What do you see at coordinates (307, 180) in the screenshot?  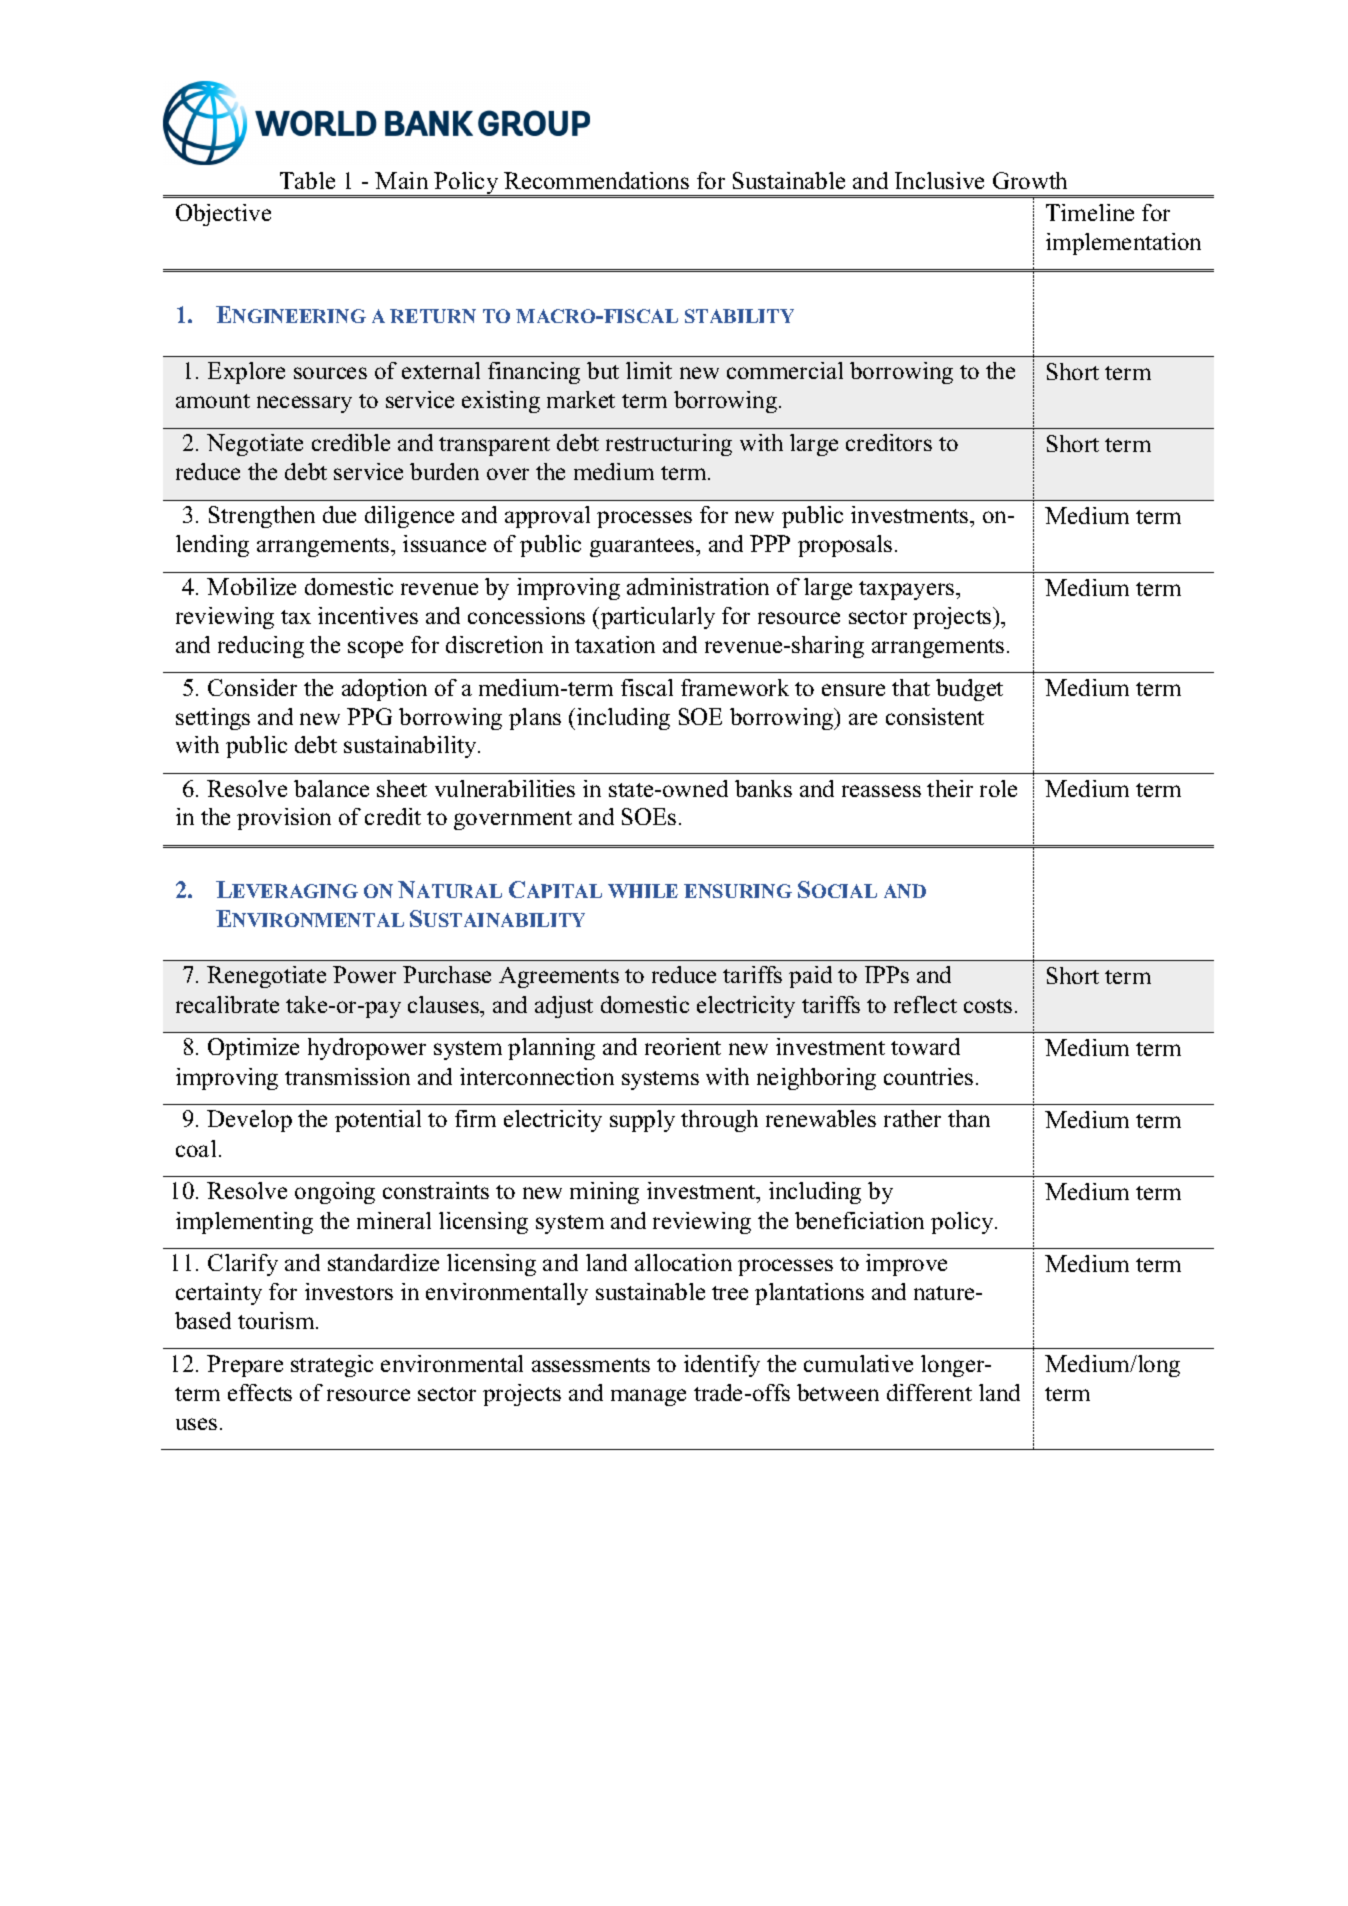 I see `Table` at bounding box center [307, 180].
